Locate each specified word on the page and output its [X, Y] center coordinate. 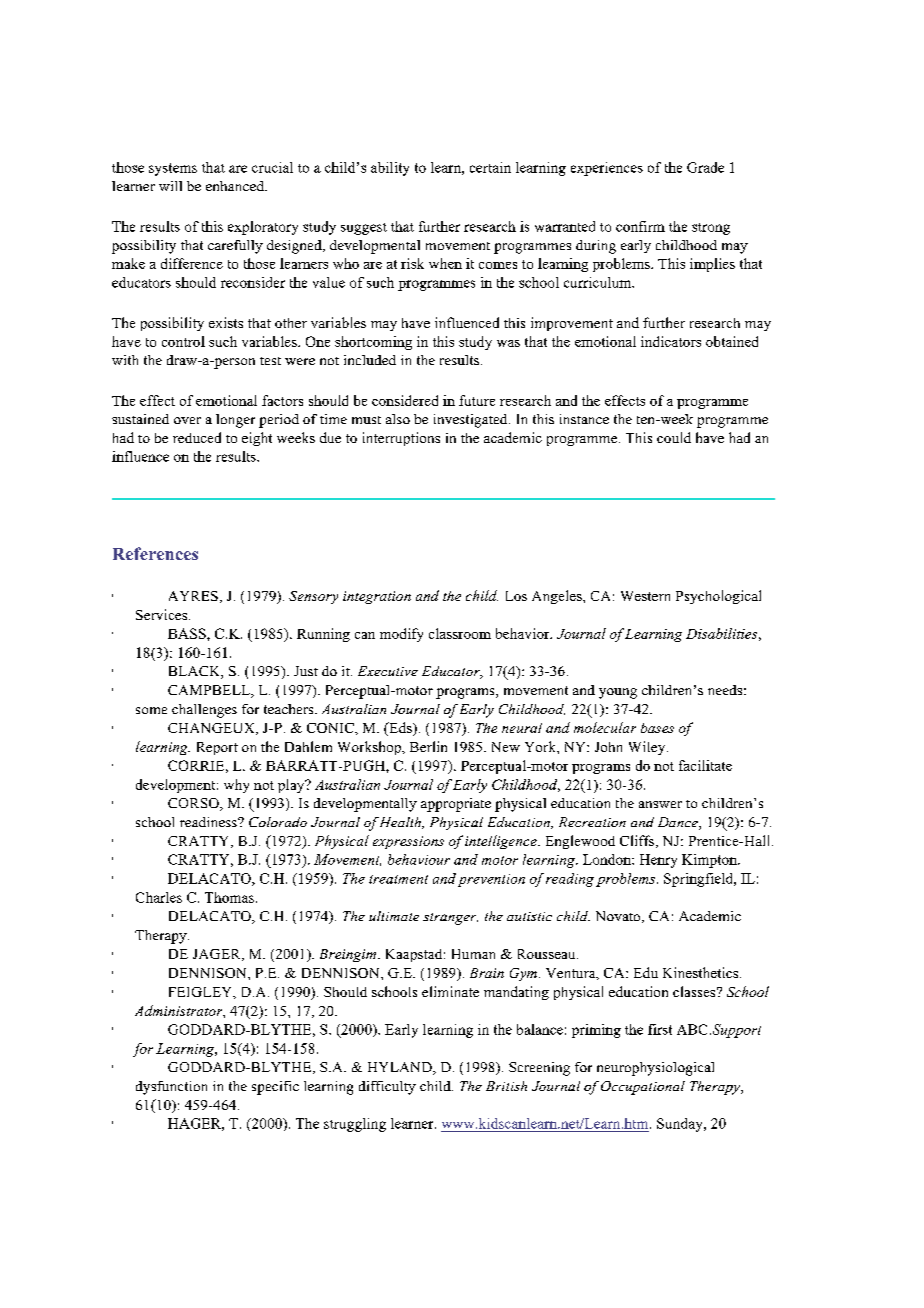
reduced [197, 437]
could [674, 437]
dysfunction [171, 1088]
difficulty [387, 1088]
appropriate [456, 805]
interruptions [401, 439]
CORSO [194, 804]
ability [390, 169]
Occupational [643, 1088]
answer [660, 804]
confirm [640, 226]
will [170, 186]
